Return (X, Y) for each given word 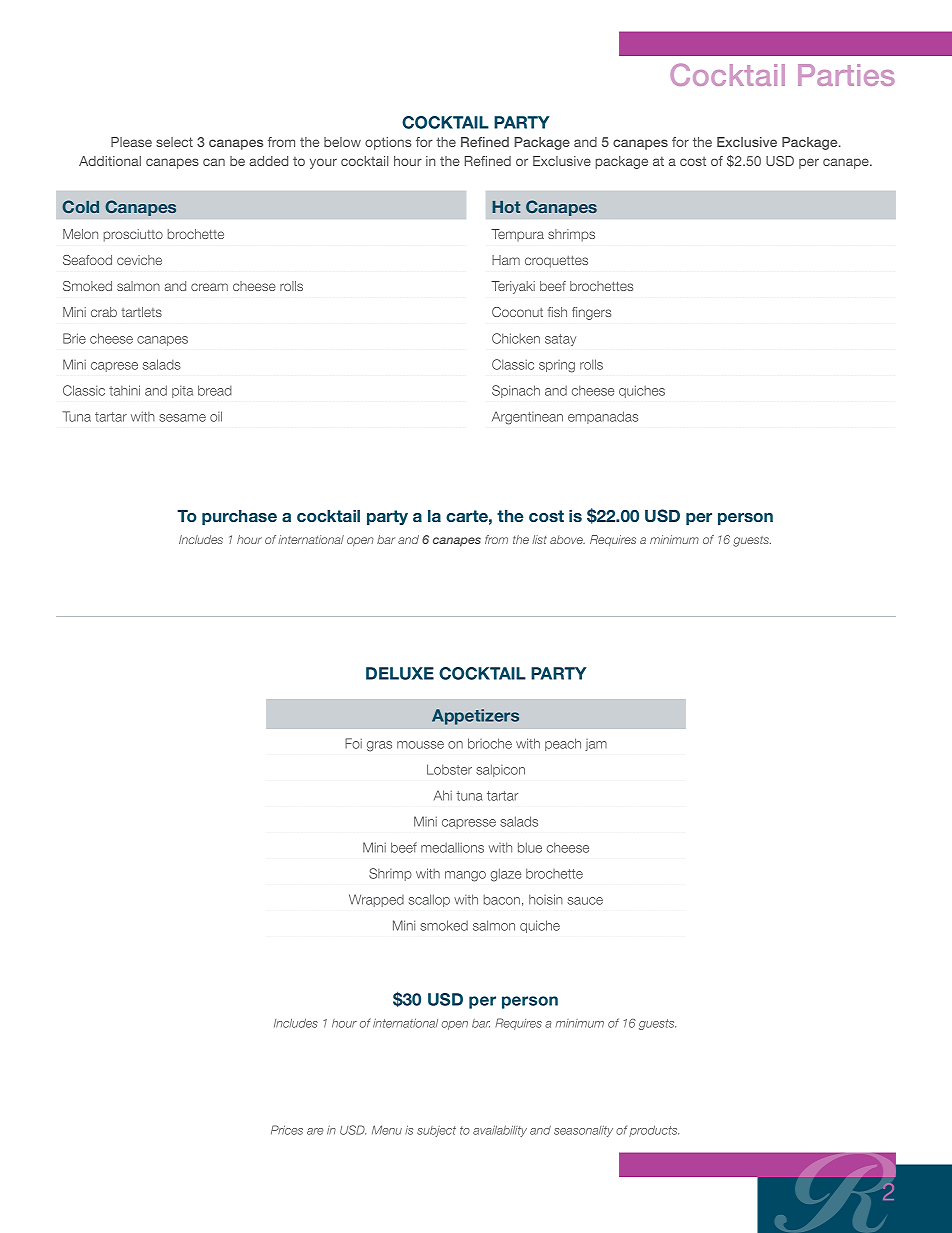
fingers (591, 313)
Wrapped (376, 900)
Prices (287, 1130)
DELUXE (400, 673)
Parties (846, 75)
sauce (585, 901)
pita (182, 391)
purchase (239, 517)
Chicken (516, 338)
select (174, 142)
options (388, 143)
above (567, 539)
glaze (506, 875)
